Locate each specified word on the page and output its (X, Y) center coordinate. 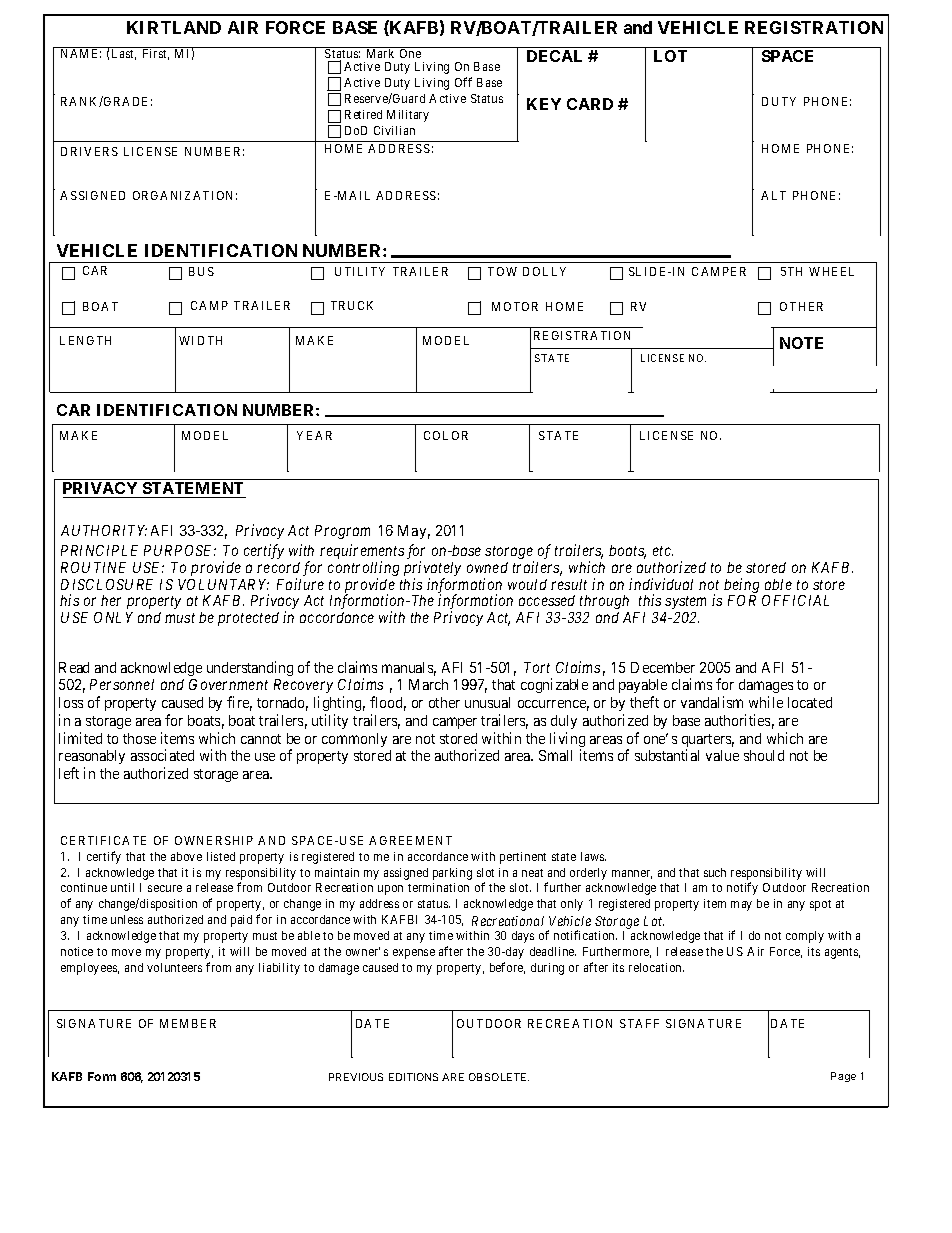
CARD (590, 104)
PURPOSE (180, 550)
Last (124, 54)
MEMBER (188, 1023)
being (741, 587)
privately (432, 570)
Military (408, 116)
